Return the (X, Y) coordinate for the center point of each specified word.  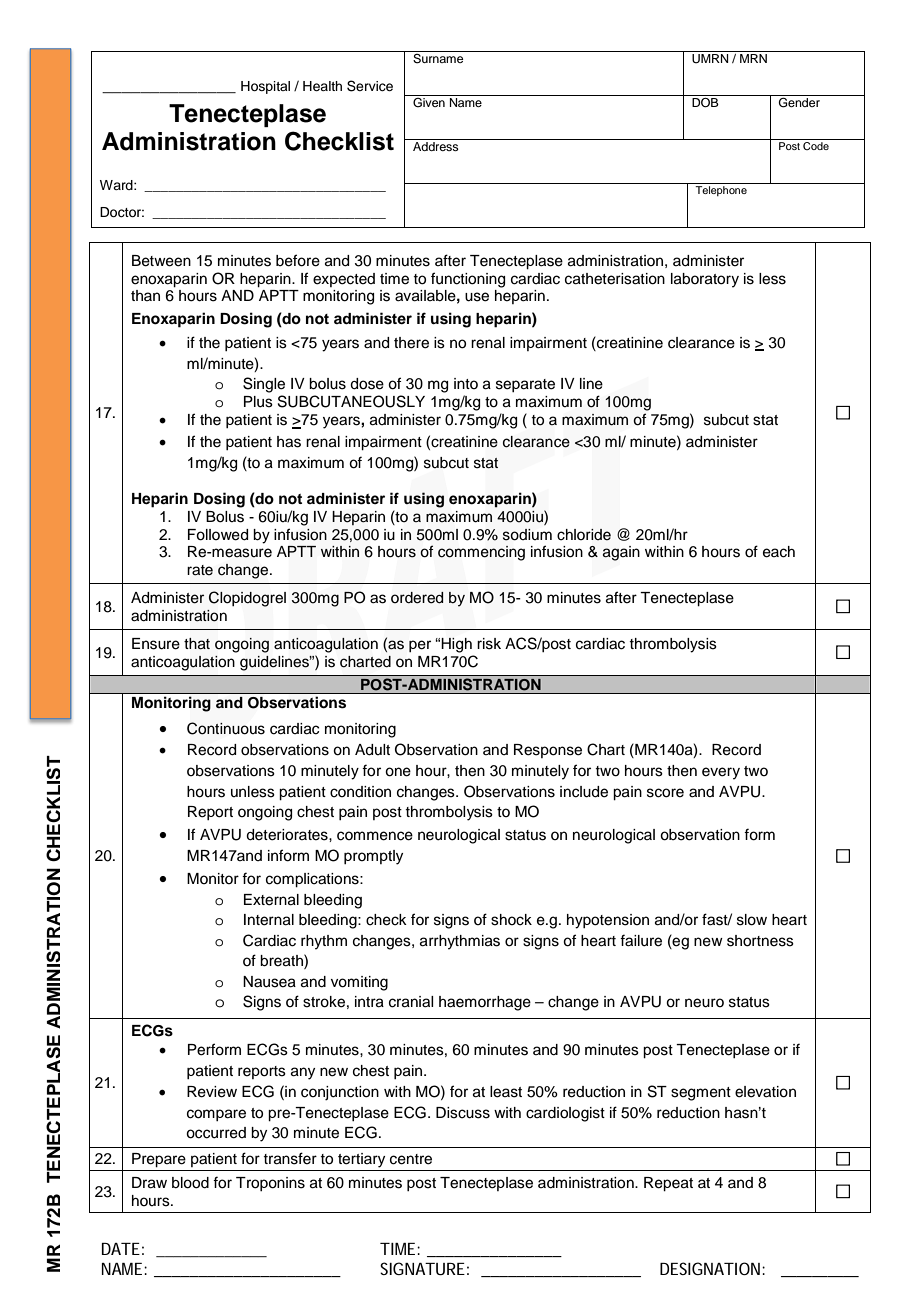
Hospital (265, 87)
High (456, 645)
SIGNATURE (422, 1268)
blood (190, 1183)
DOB (705, 103)
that (197, 644)
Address (436, 146)
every (721, 773)
